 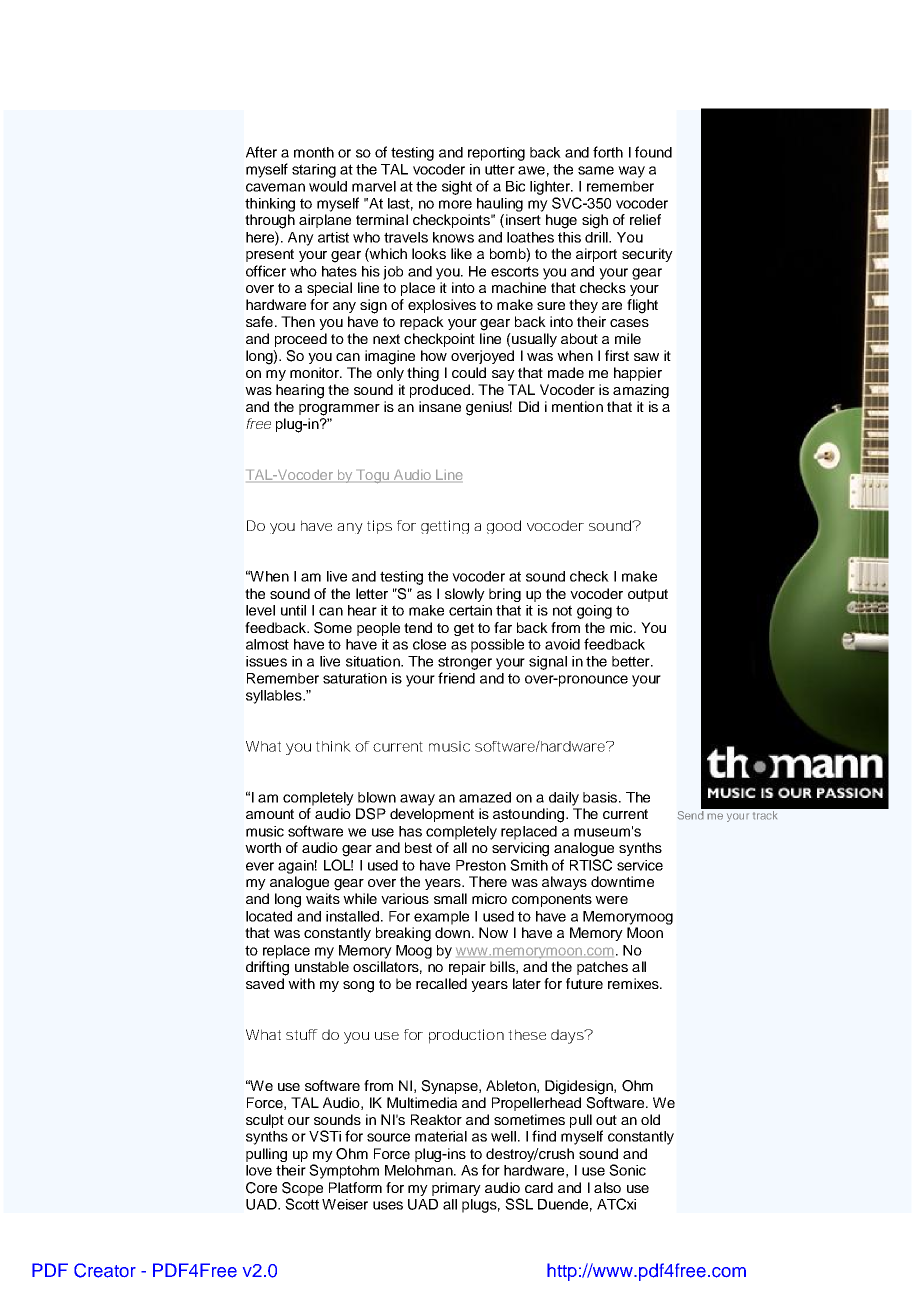 What do you see at coordinates (596, 170) in the screenshot?
I see `same` at bounding box center [596, 170].
